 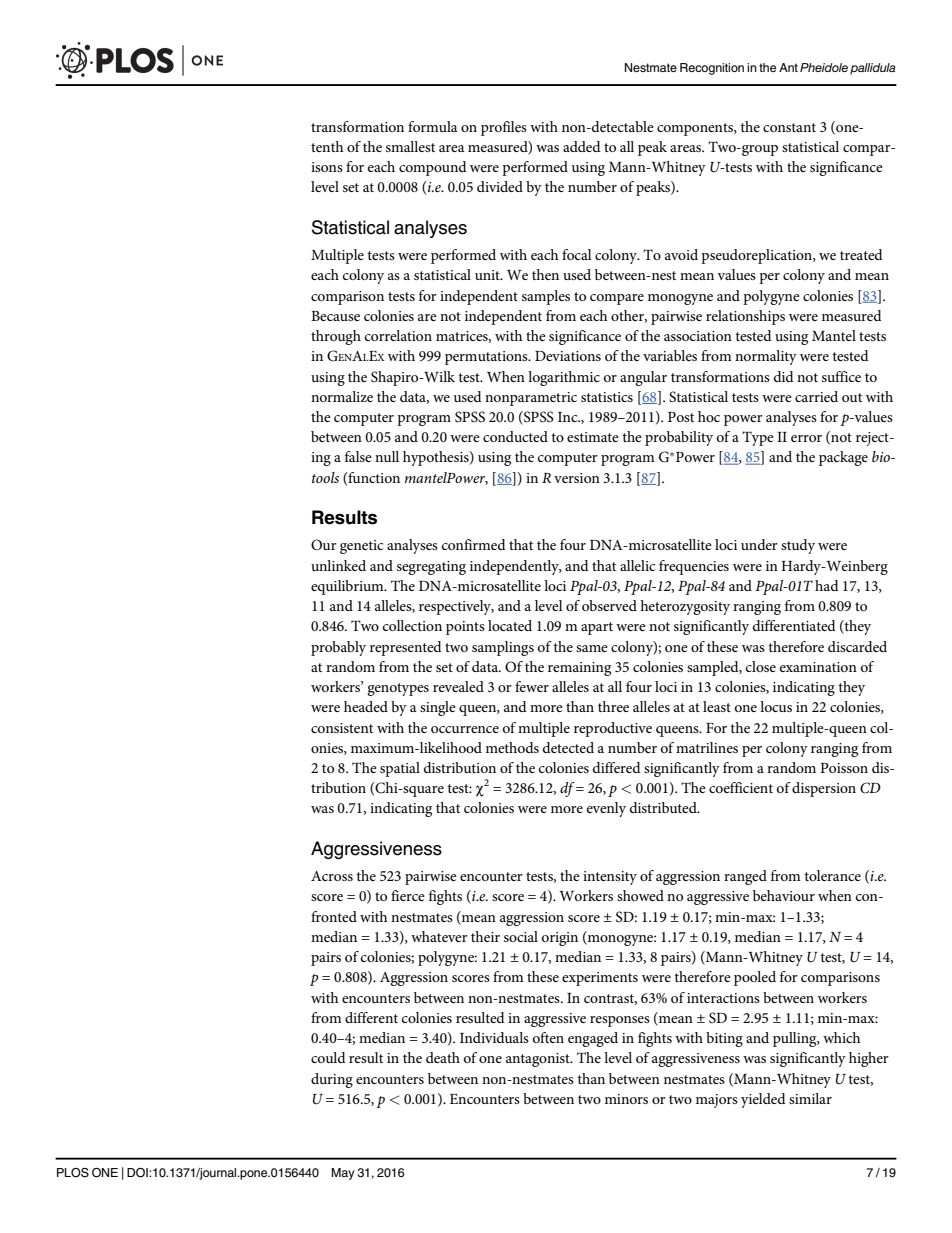 I want to click on constant, so click(x=789, y=127).
